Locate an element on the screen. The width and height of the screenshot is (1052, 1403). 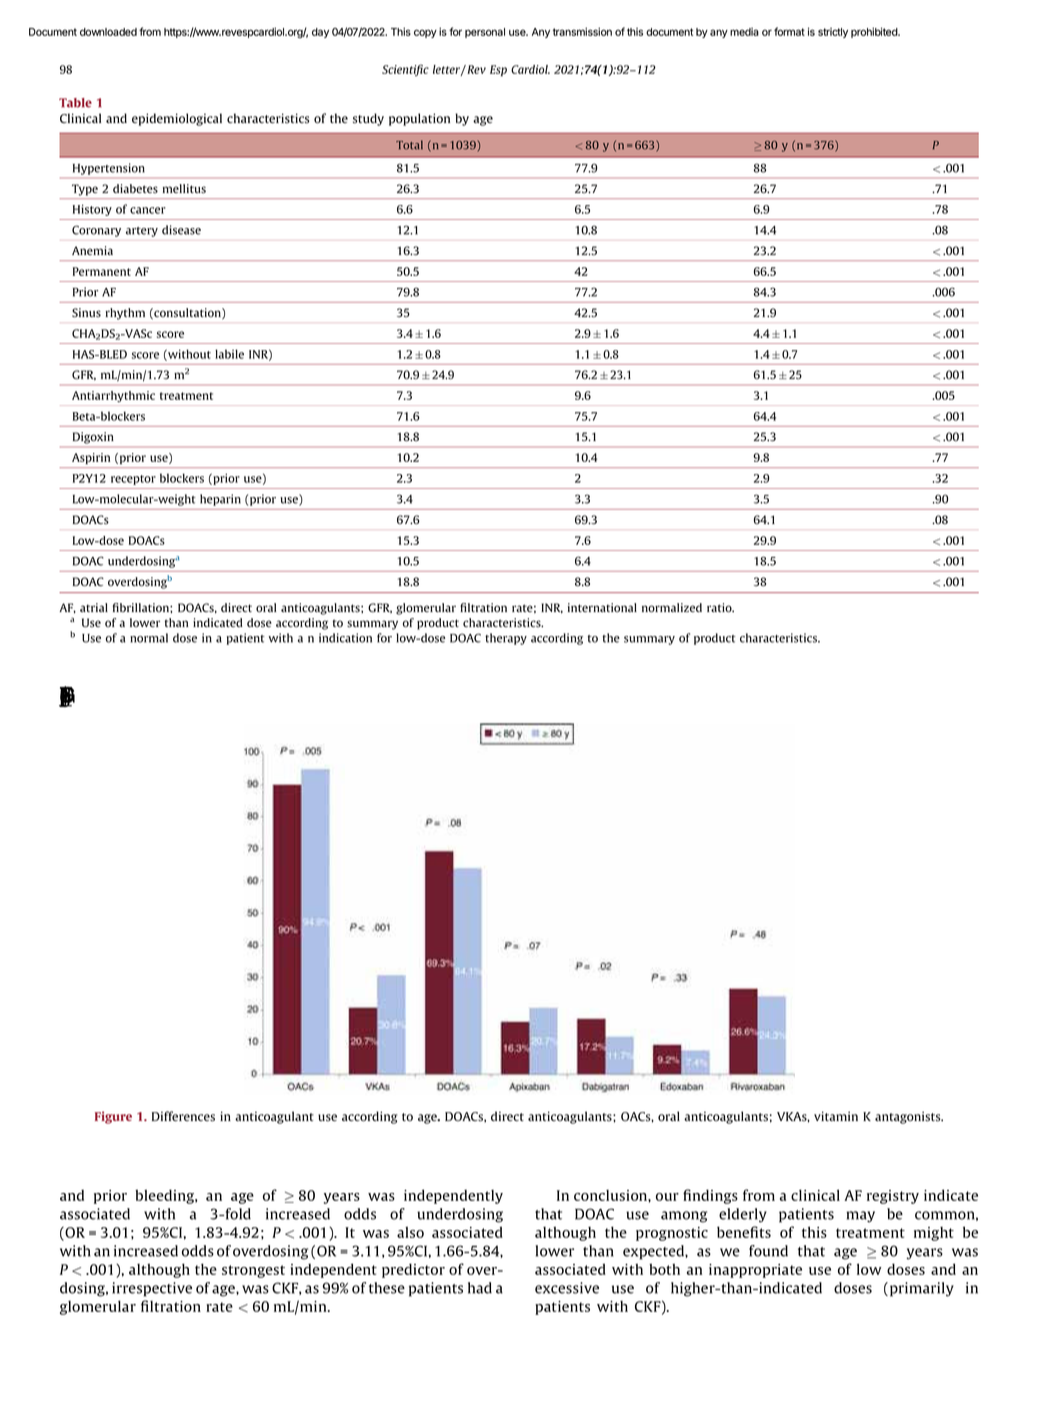
Total is located at coordinates (409, 145).
